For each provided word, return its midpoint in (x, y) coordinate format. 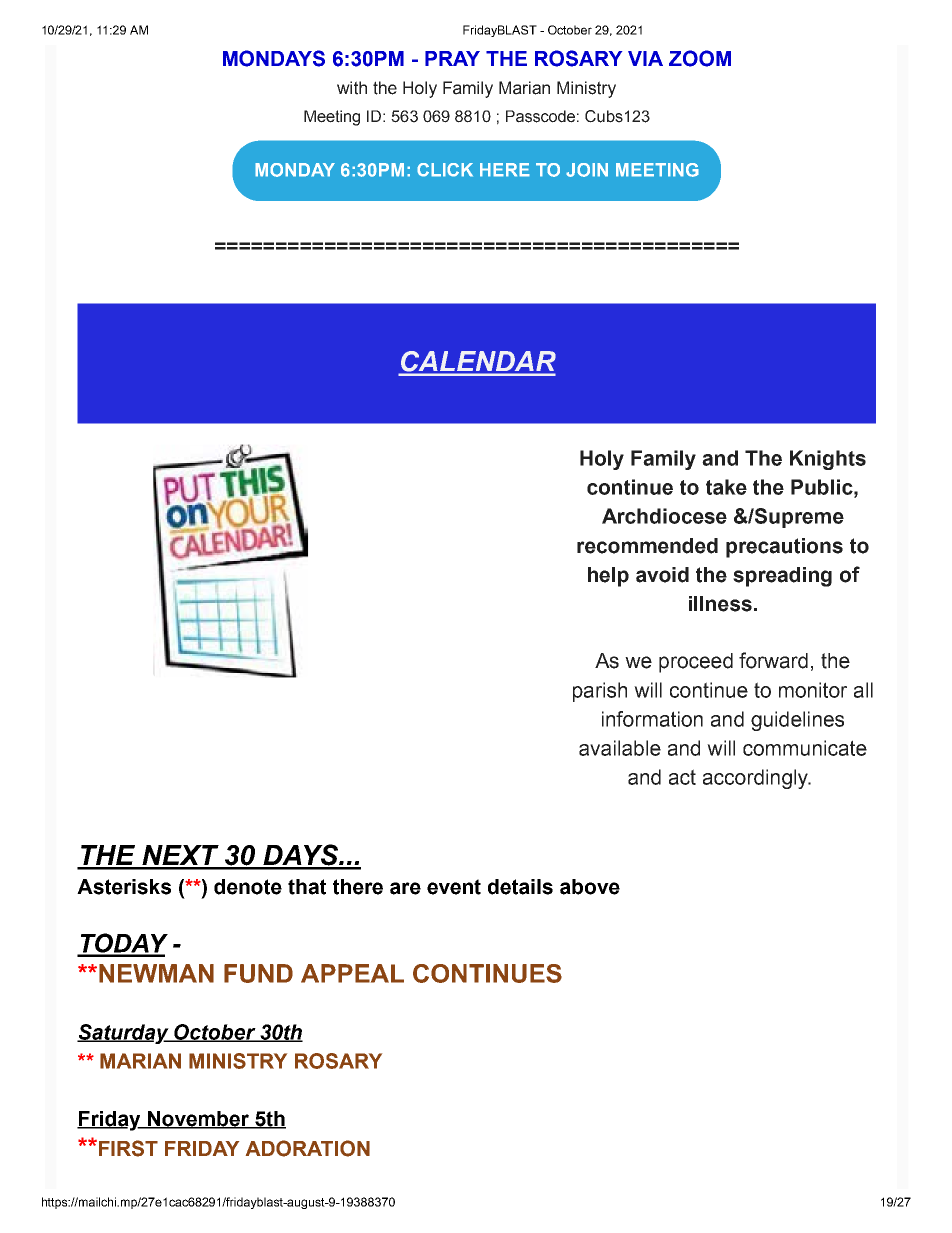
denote (248, 887)
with (352, 88)
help (608, 577)
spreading (782, 577)
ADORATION (308, 1148)
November (198, 1119)
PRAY (452, 58)
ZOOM (700, 58)
